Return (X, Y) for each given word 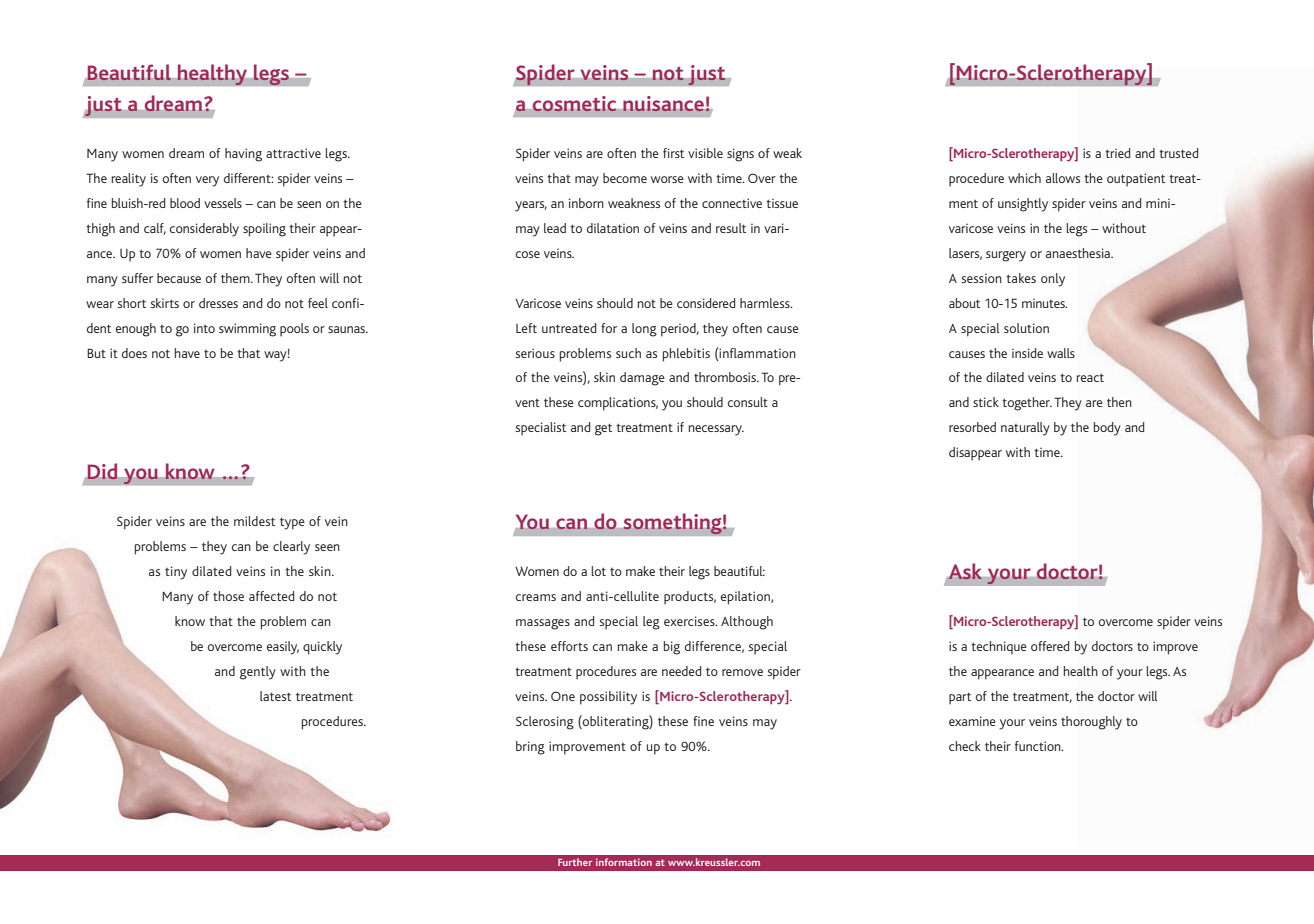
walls (1061, 353)
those (228, 596)
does (134, 353)
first (673, 153)
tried (1117, 153)
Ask (965, 572)
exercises (690, 621)
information (624, 862)
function (1039, 746)
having (243, 155)
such (628, 353)
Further (575, 862)
